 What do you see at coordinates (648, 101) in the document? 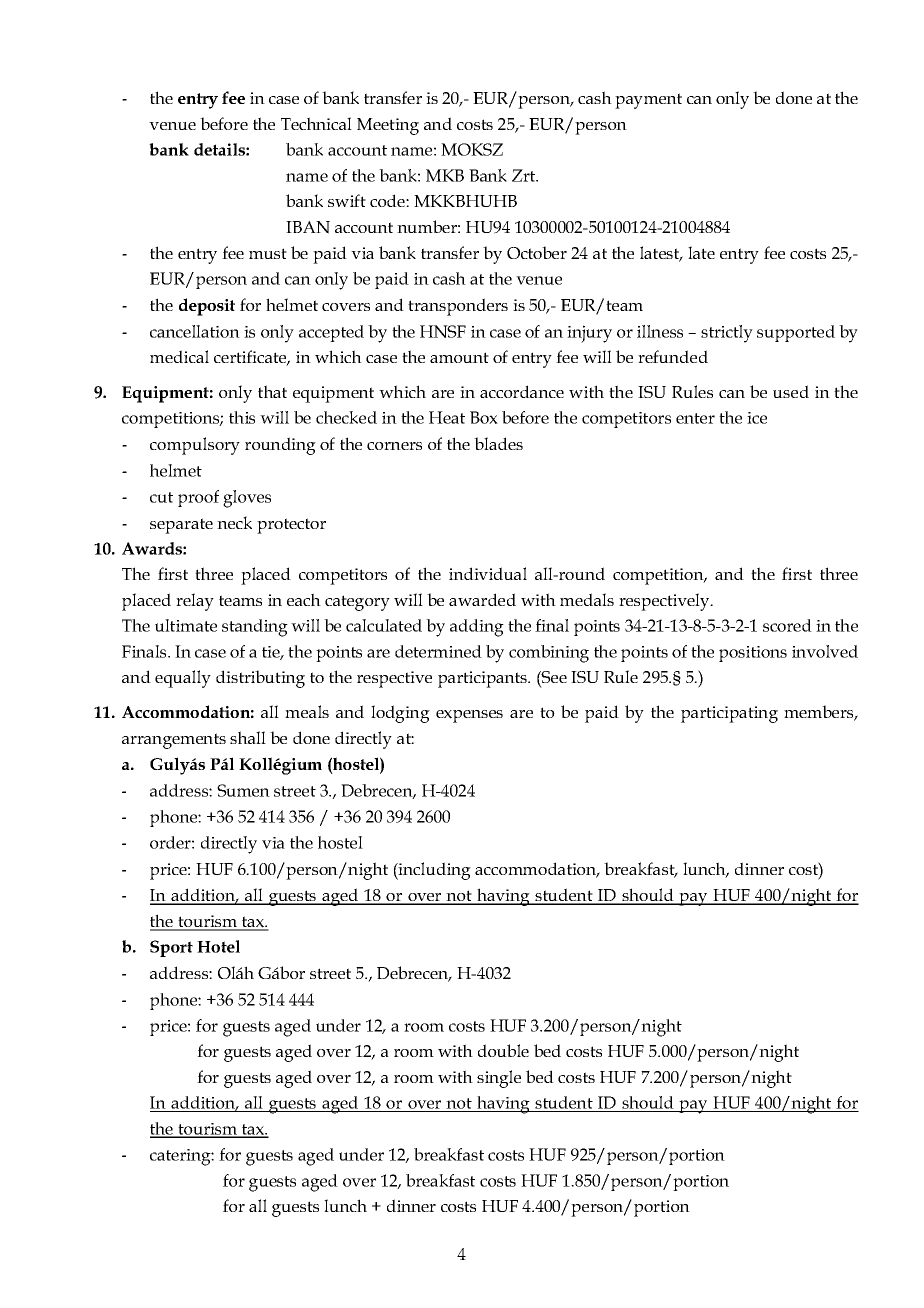
I see `payment` at bounding box center [648, 101].
